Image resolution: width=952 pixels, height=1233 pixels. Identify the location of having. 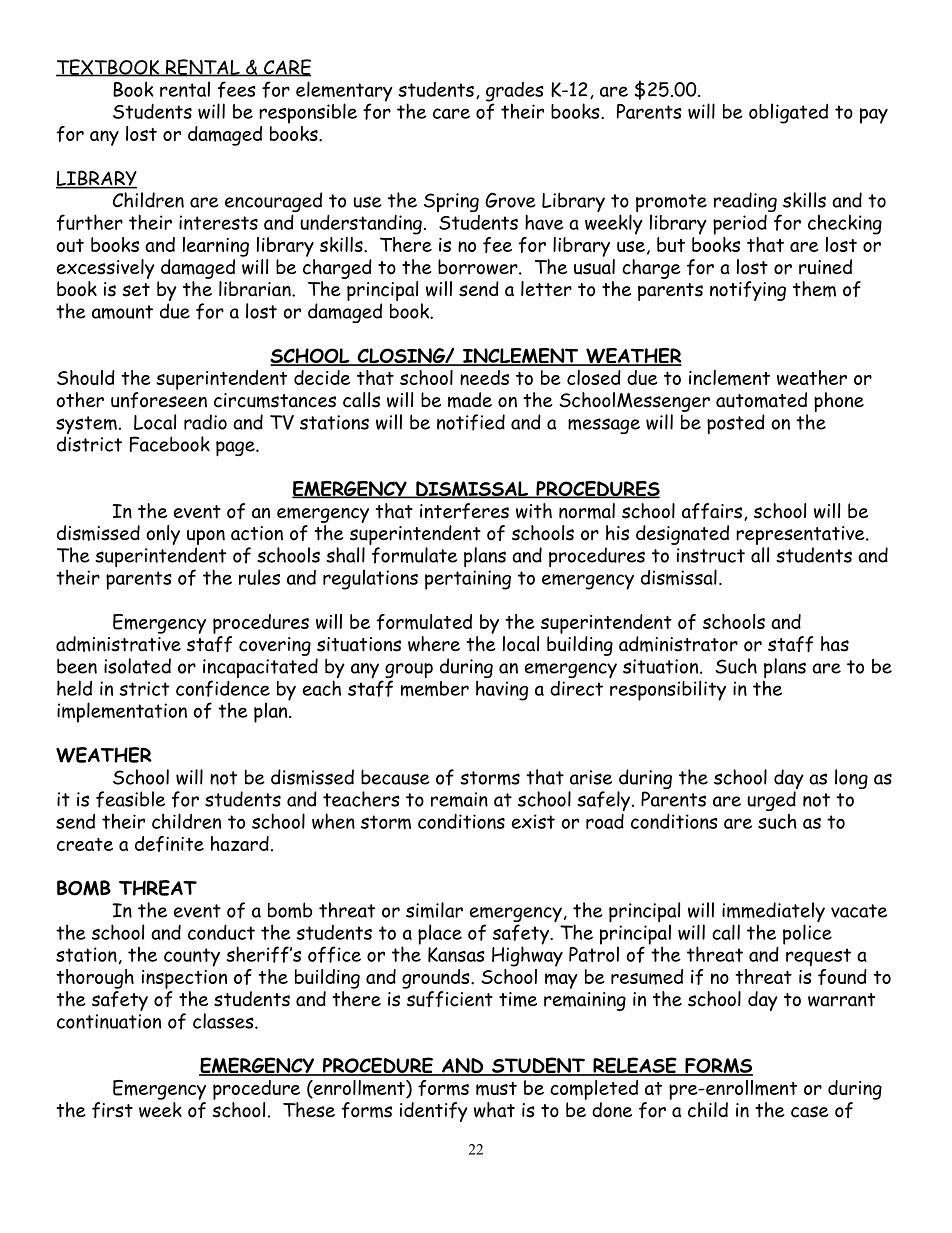
(502, 690).
